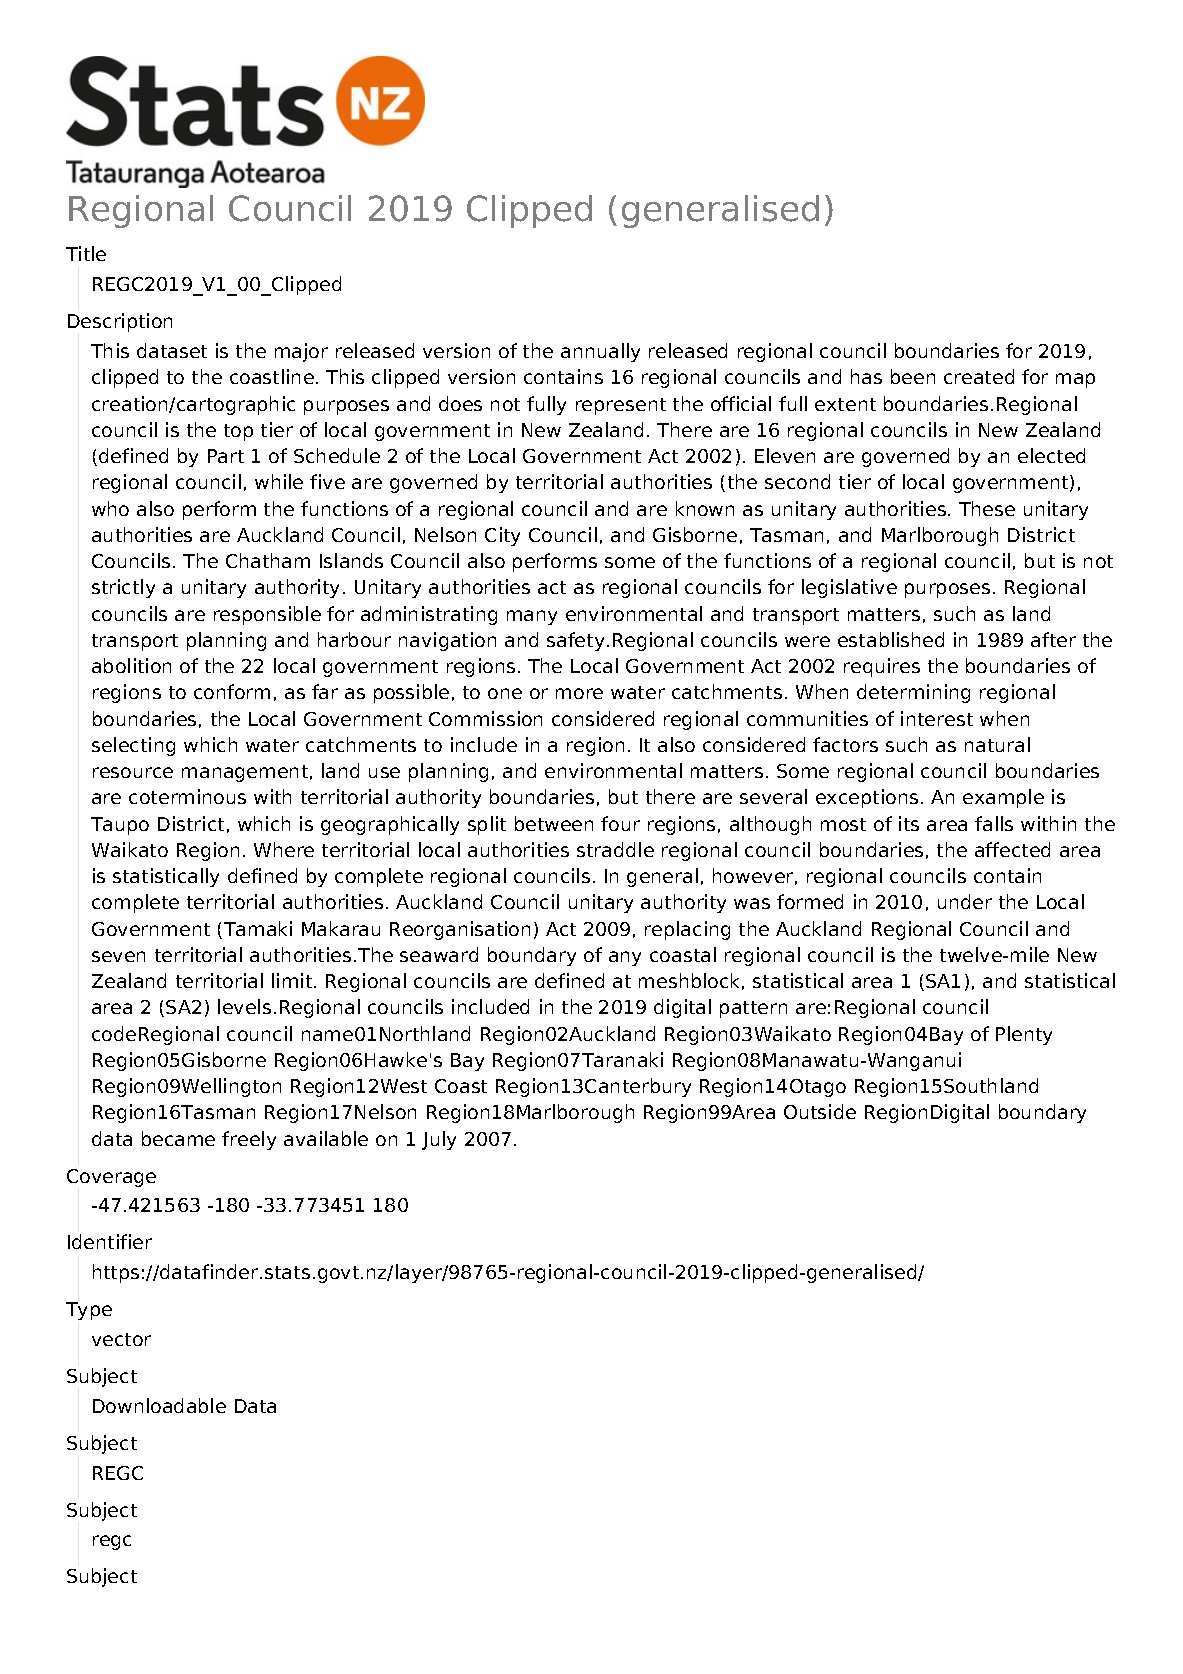 This screenshot has height=1674, width=1183. What do you see at coordinates (159, 1405) in the screenshot?
I see `Downloadable` at bounding box center [159, 1405].
